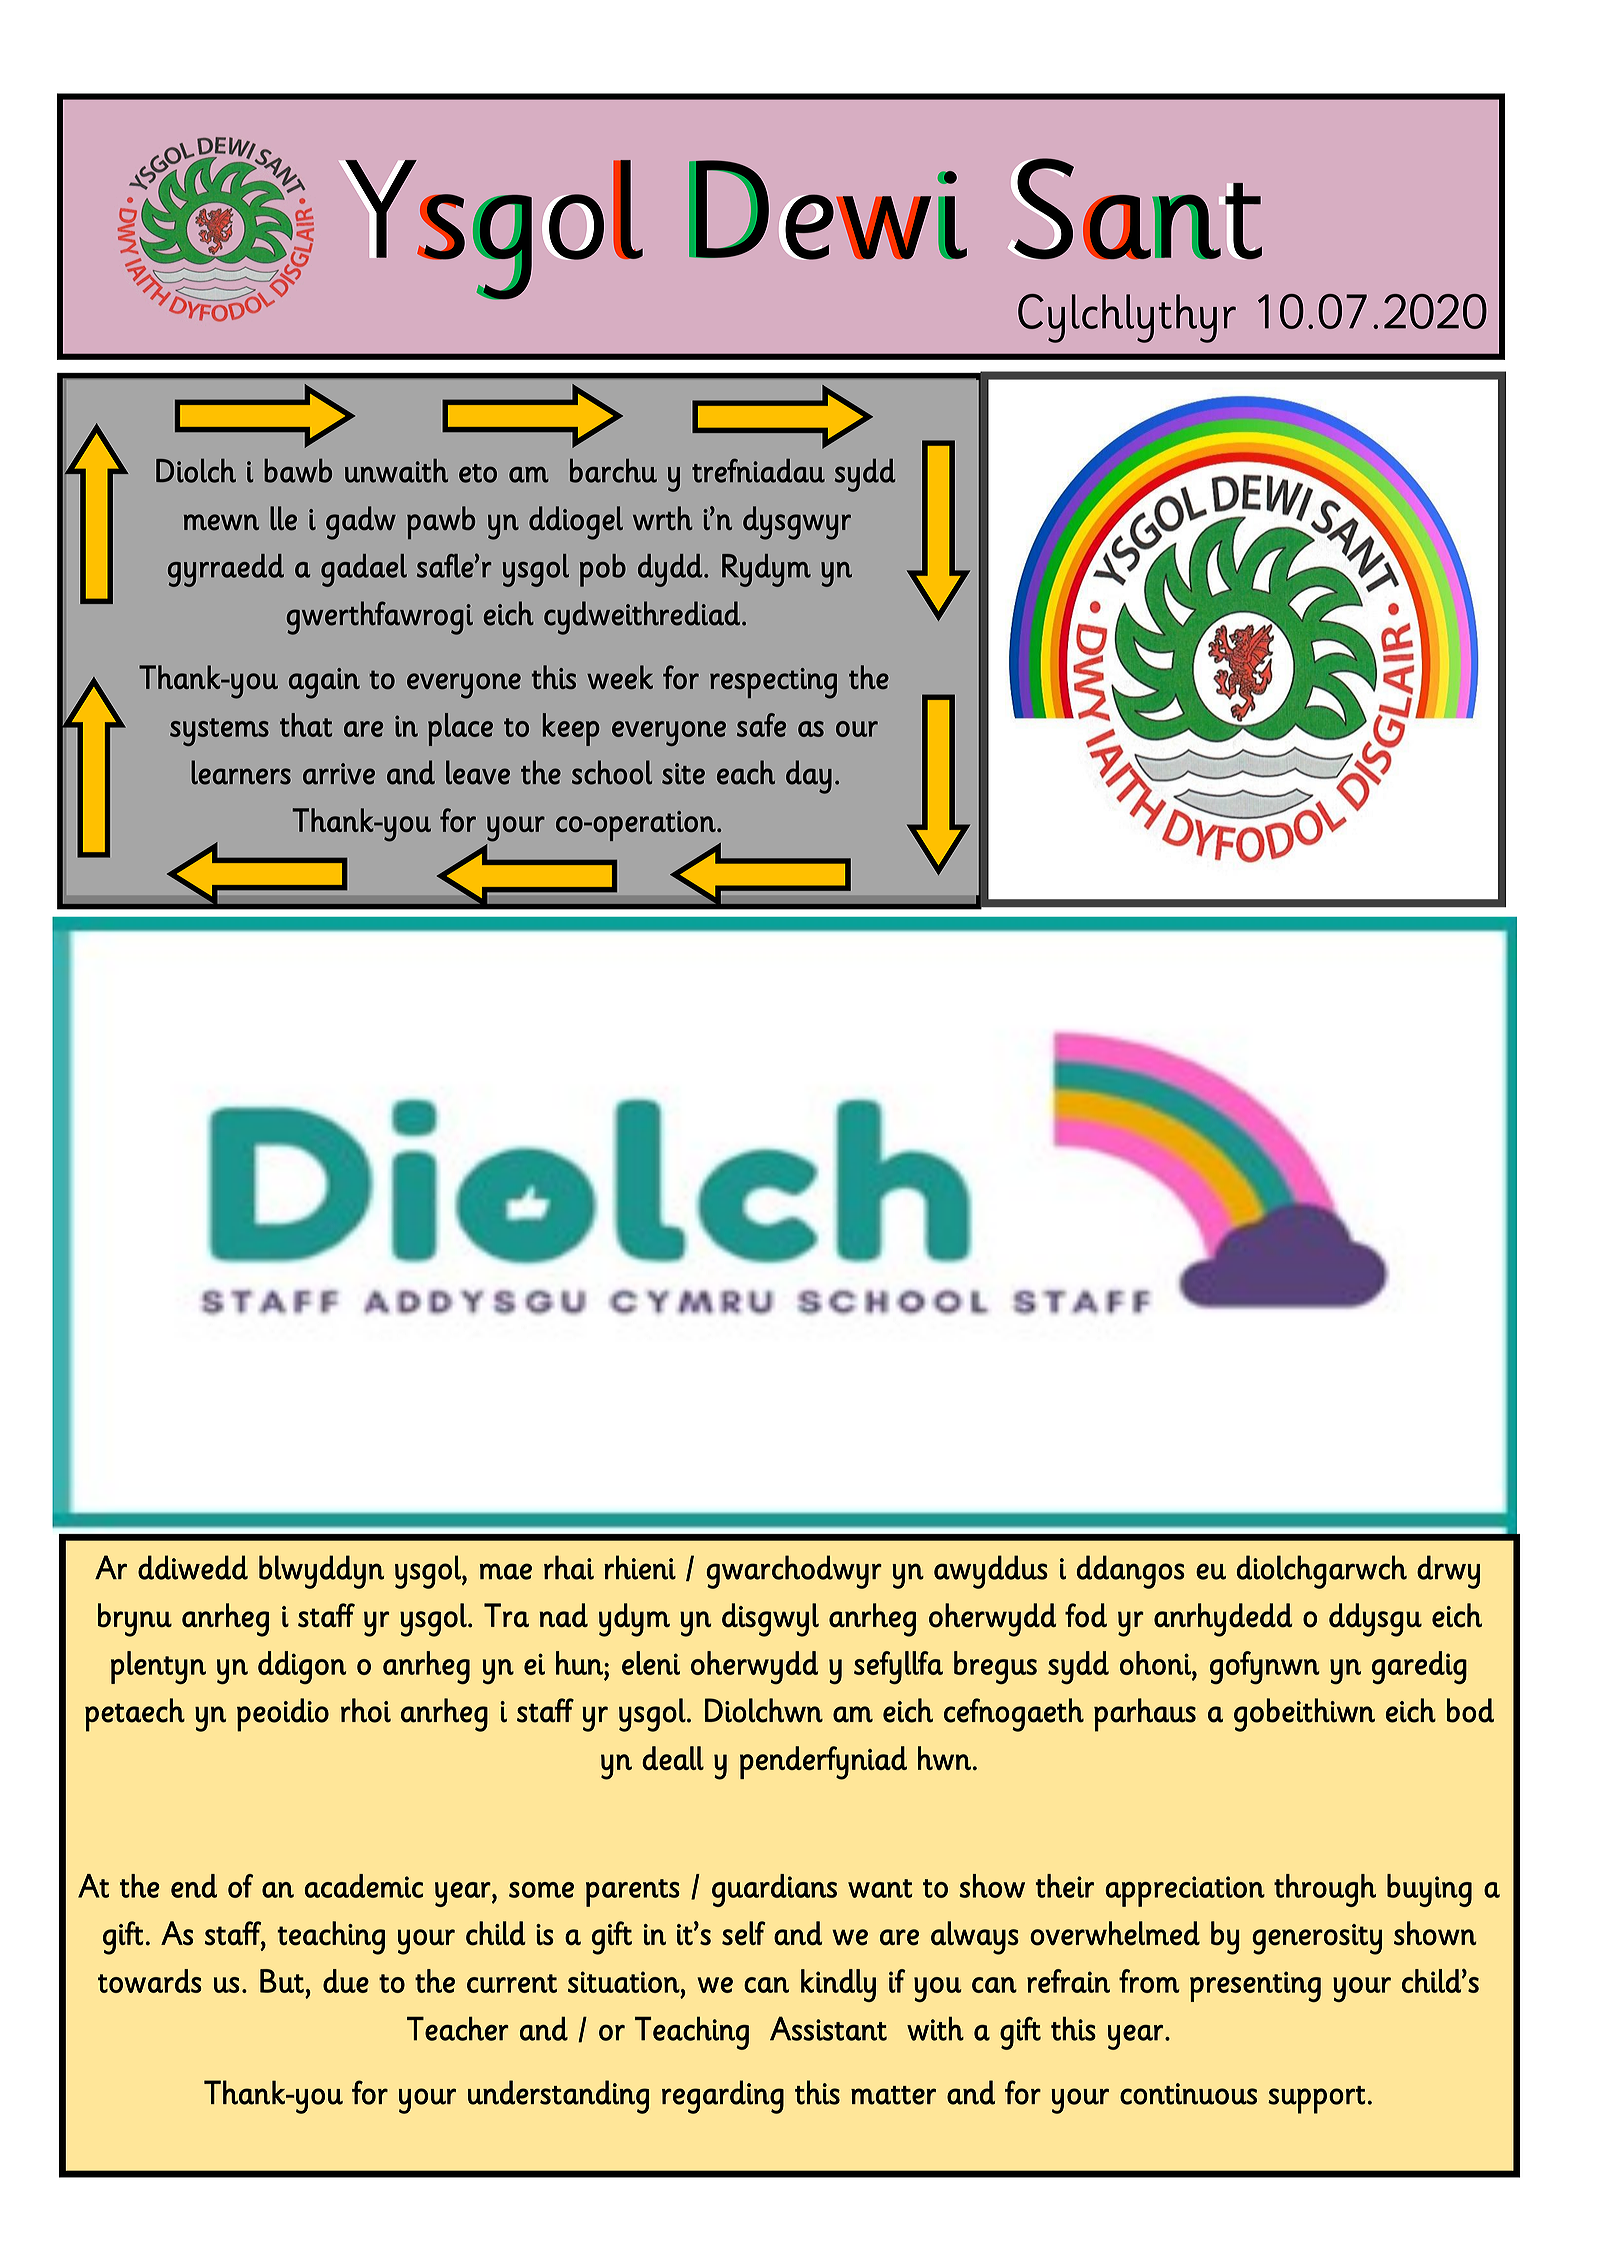 The width and height of the page is (1599, 2262). Describe the element at coordinates (339, 774) in the page. I see `arrive` at that location.
